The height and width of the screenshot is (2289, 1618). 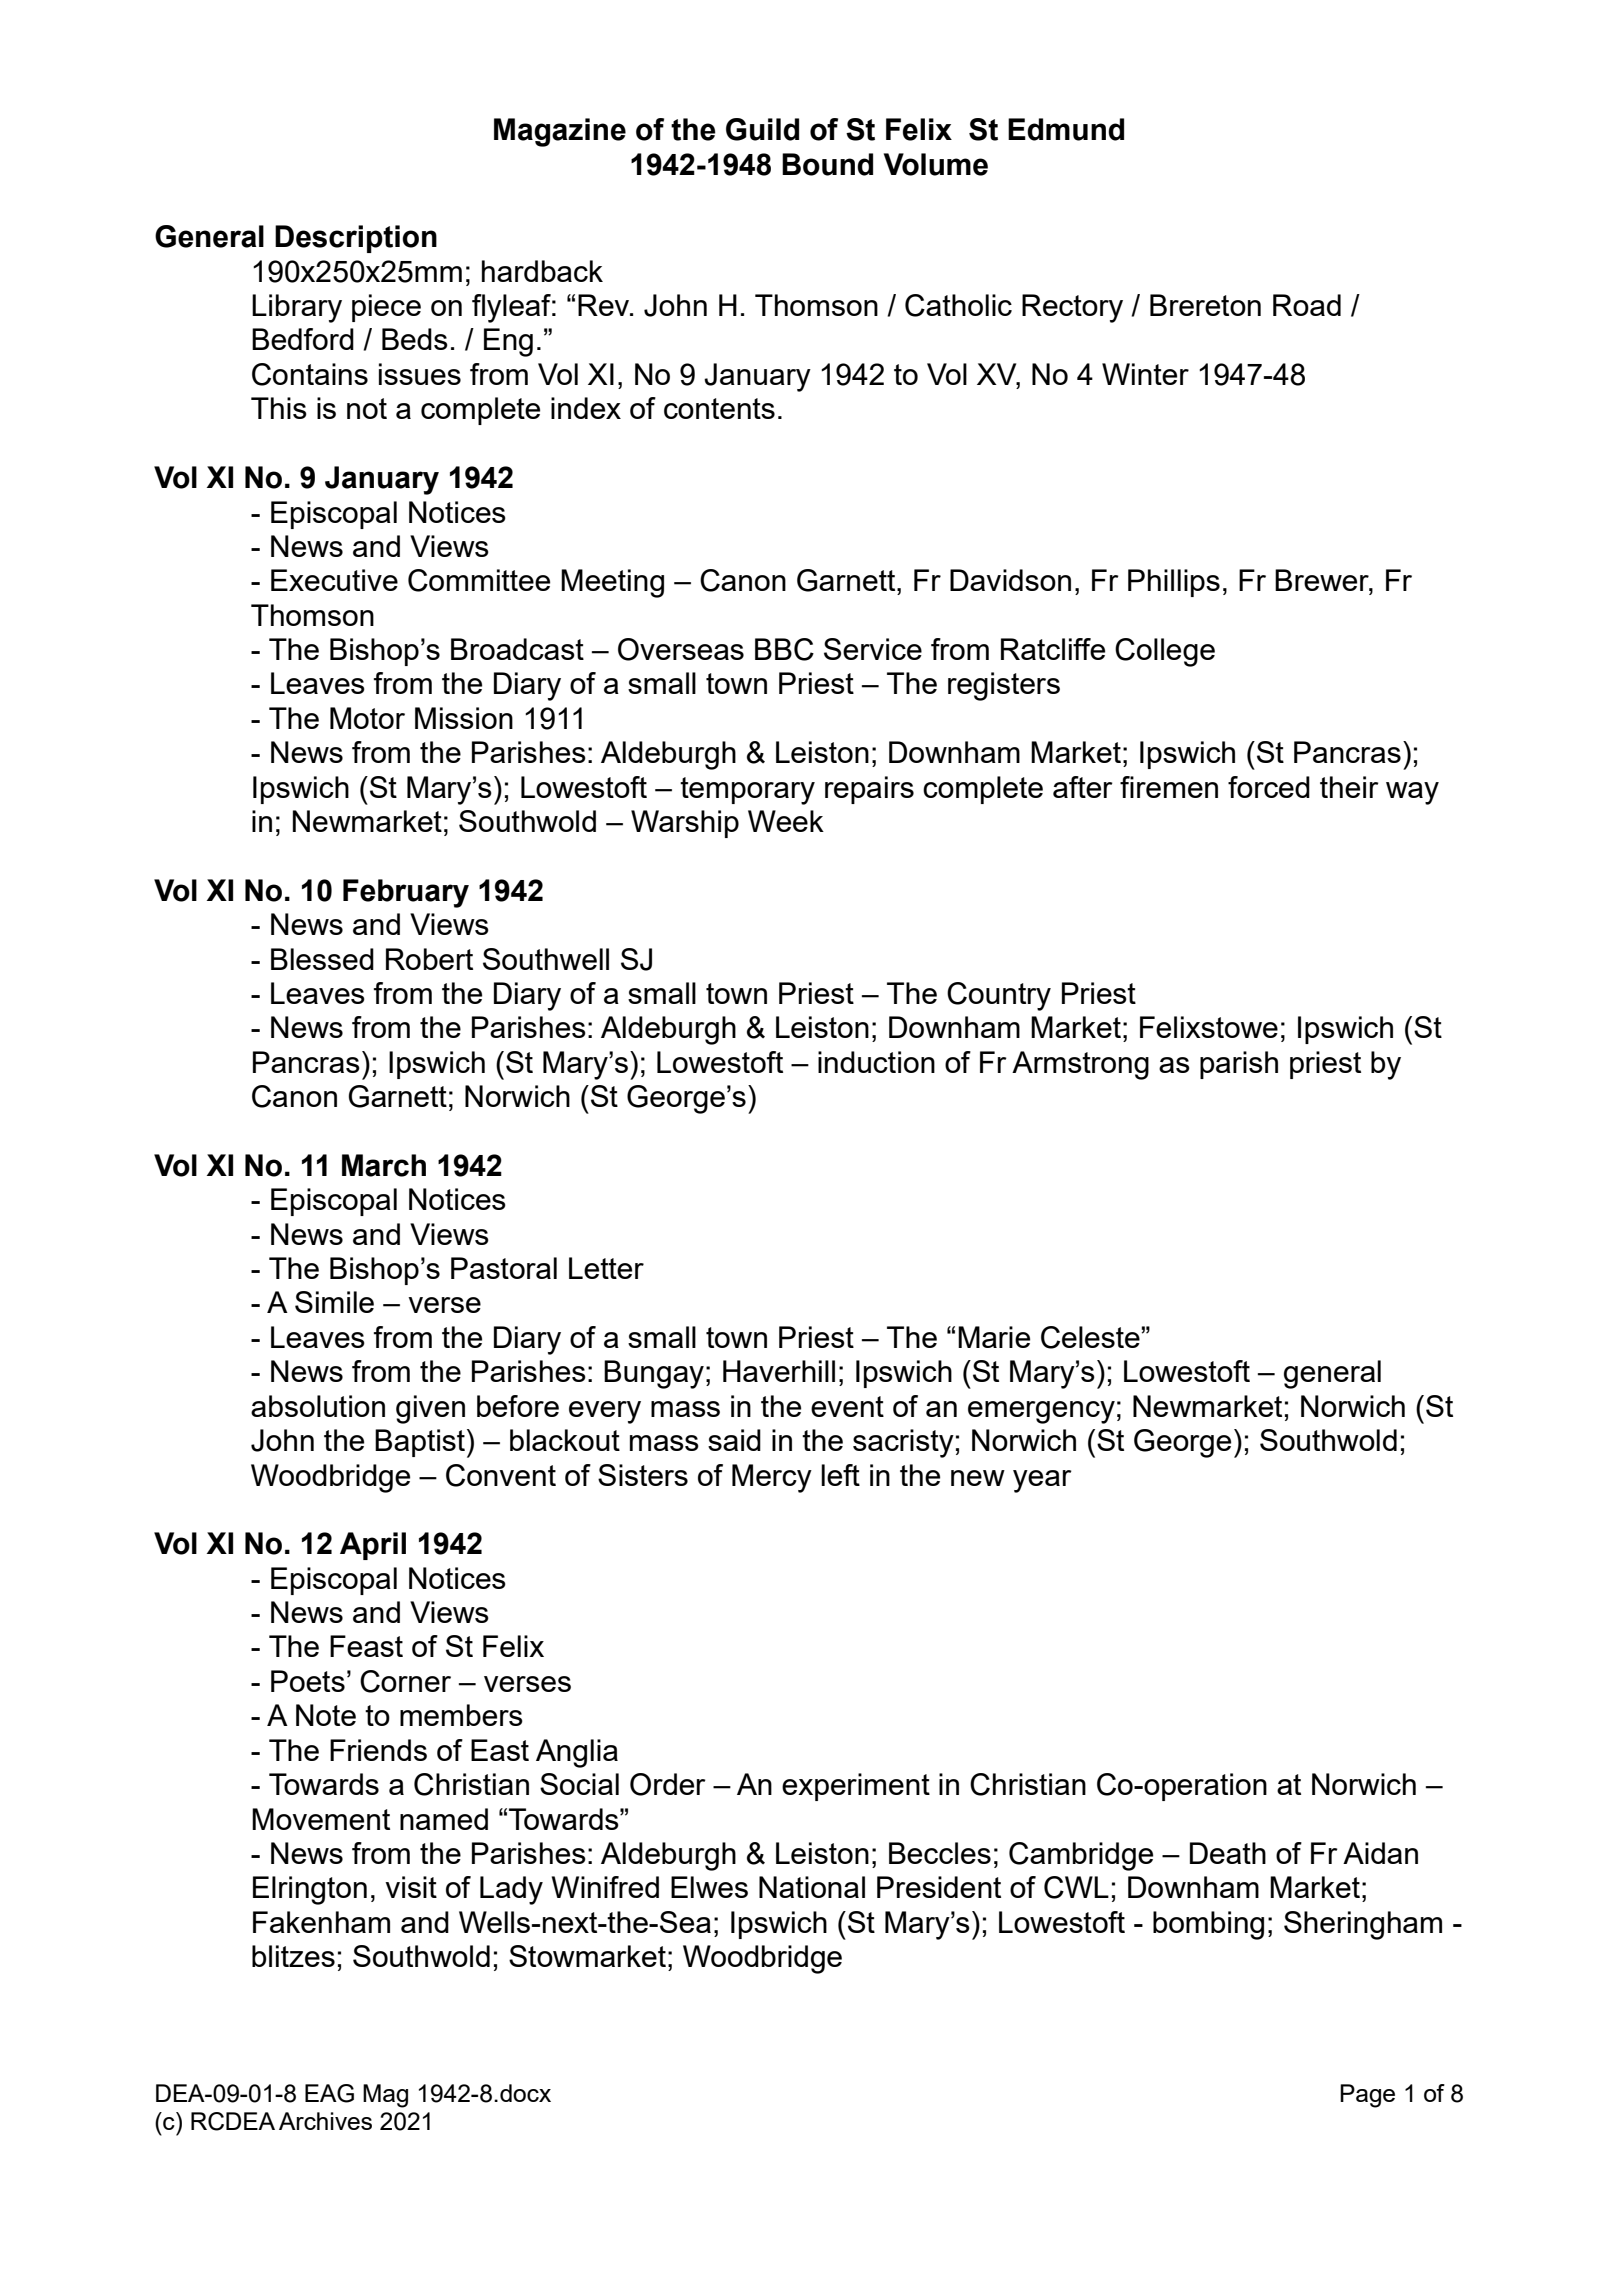 What do you see at coordinates (812, 1887) in the screenshot?
I see `National` at bounding box center [812, 1887].
